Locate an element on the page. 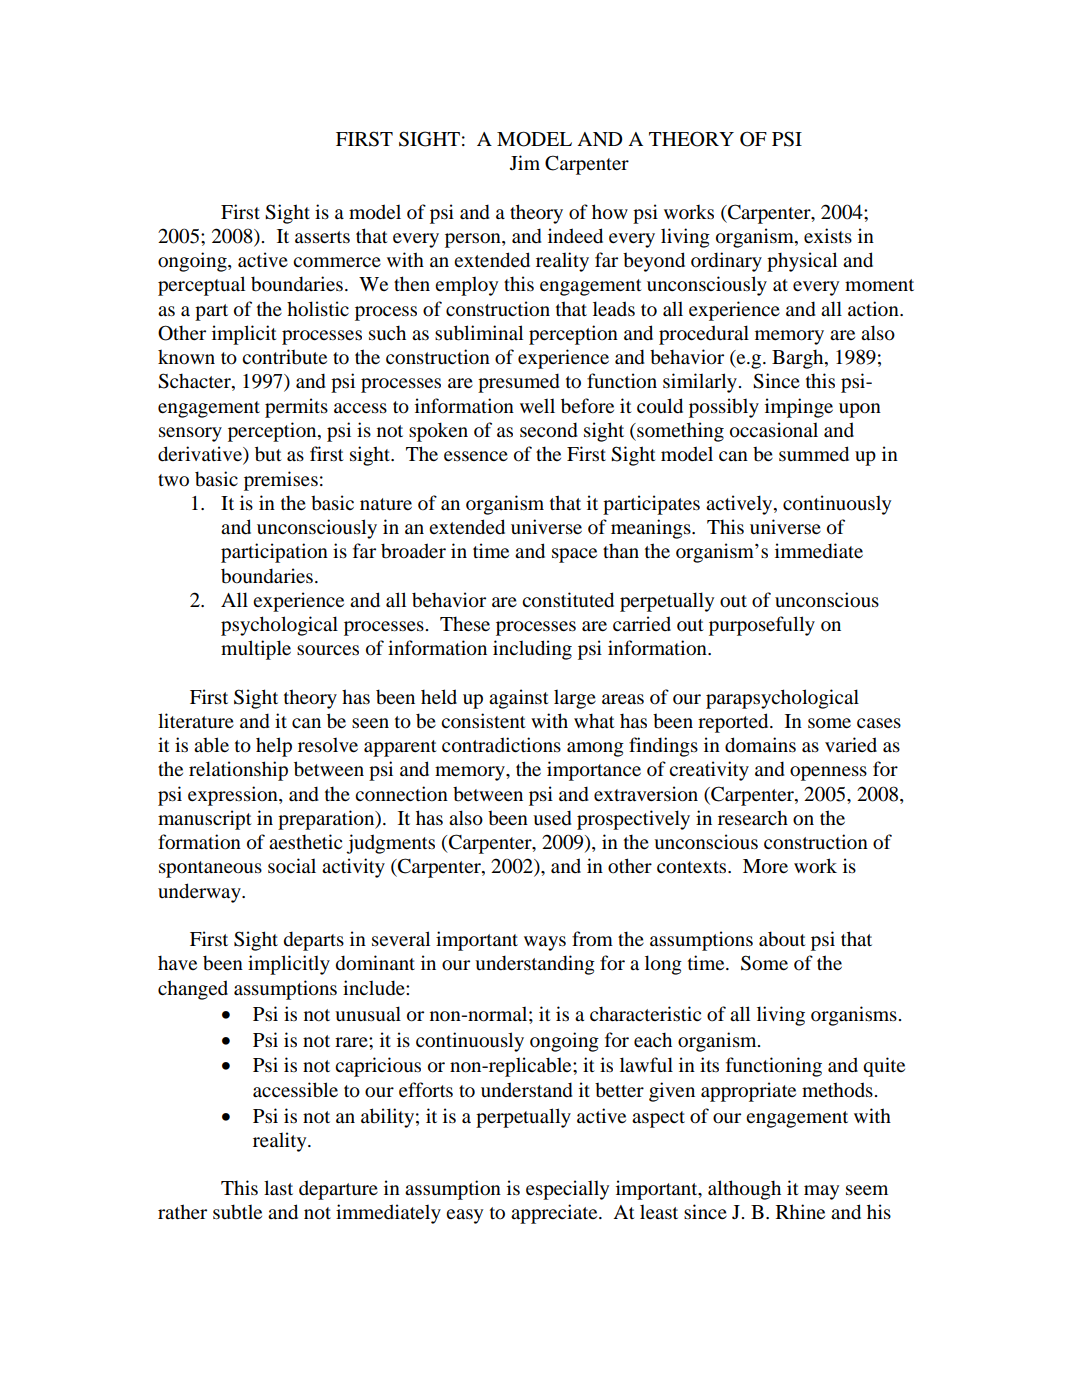 The width and height of the image is (1075, 1392). second is located at coordinates (549, 430).
